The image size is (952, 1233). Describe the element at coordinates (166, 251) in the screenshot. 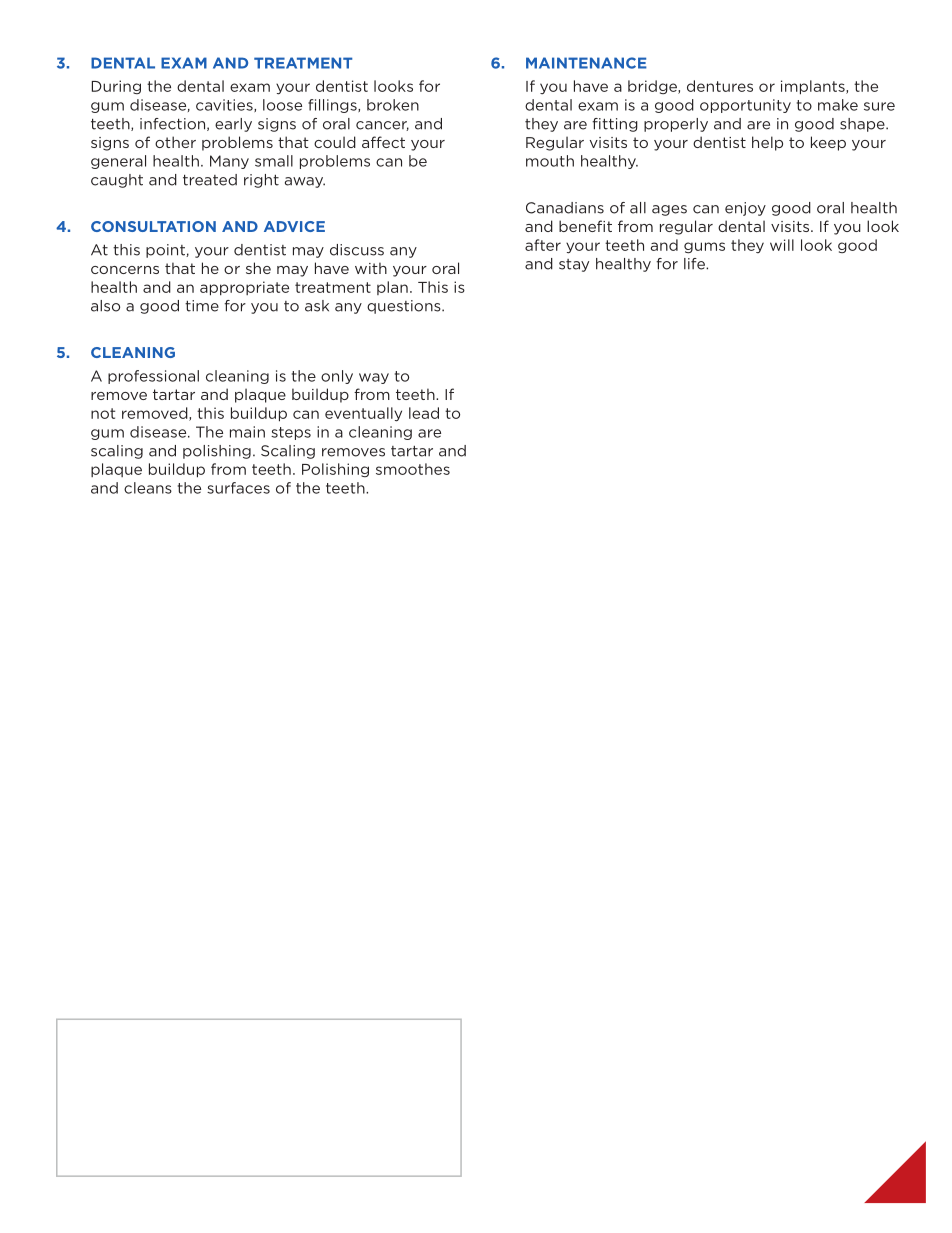

I see `point` at that location.
